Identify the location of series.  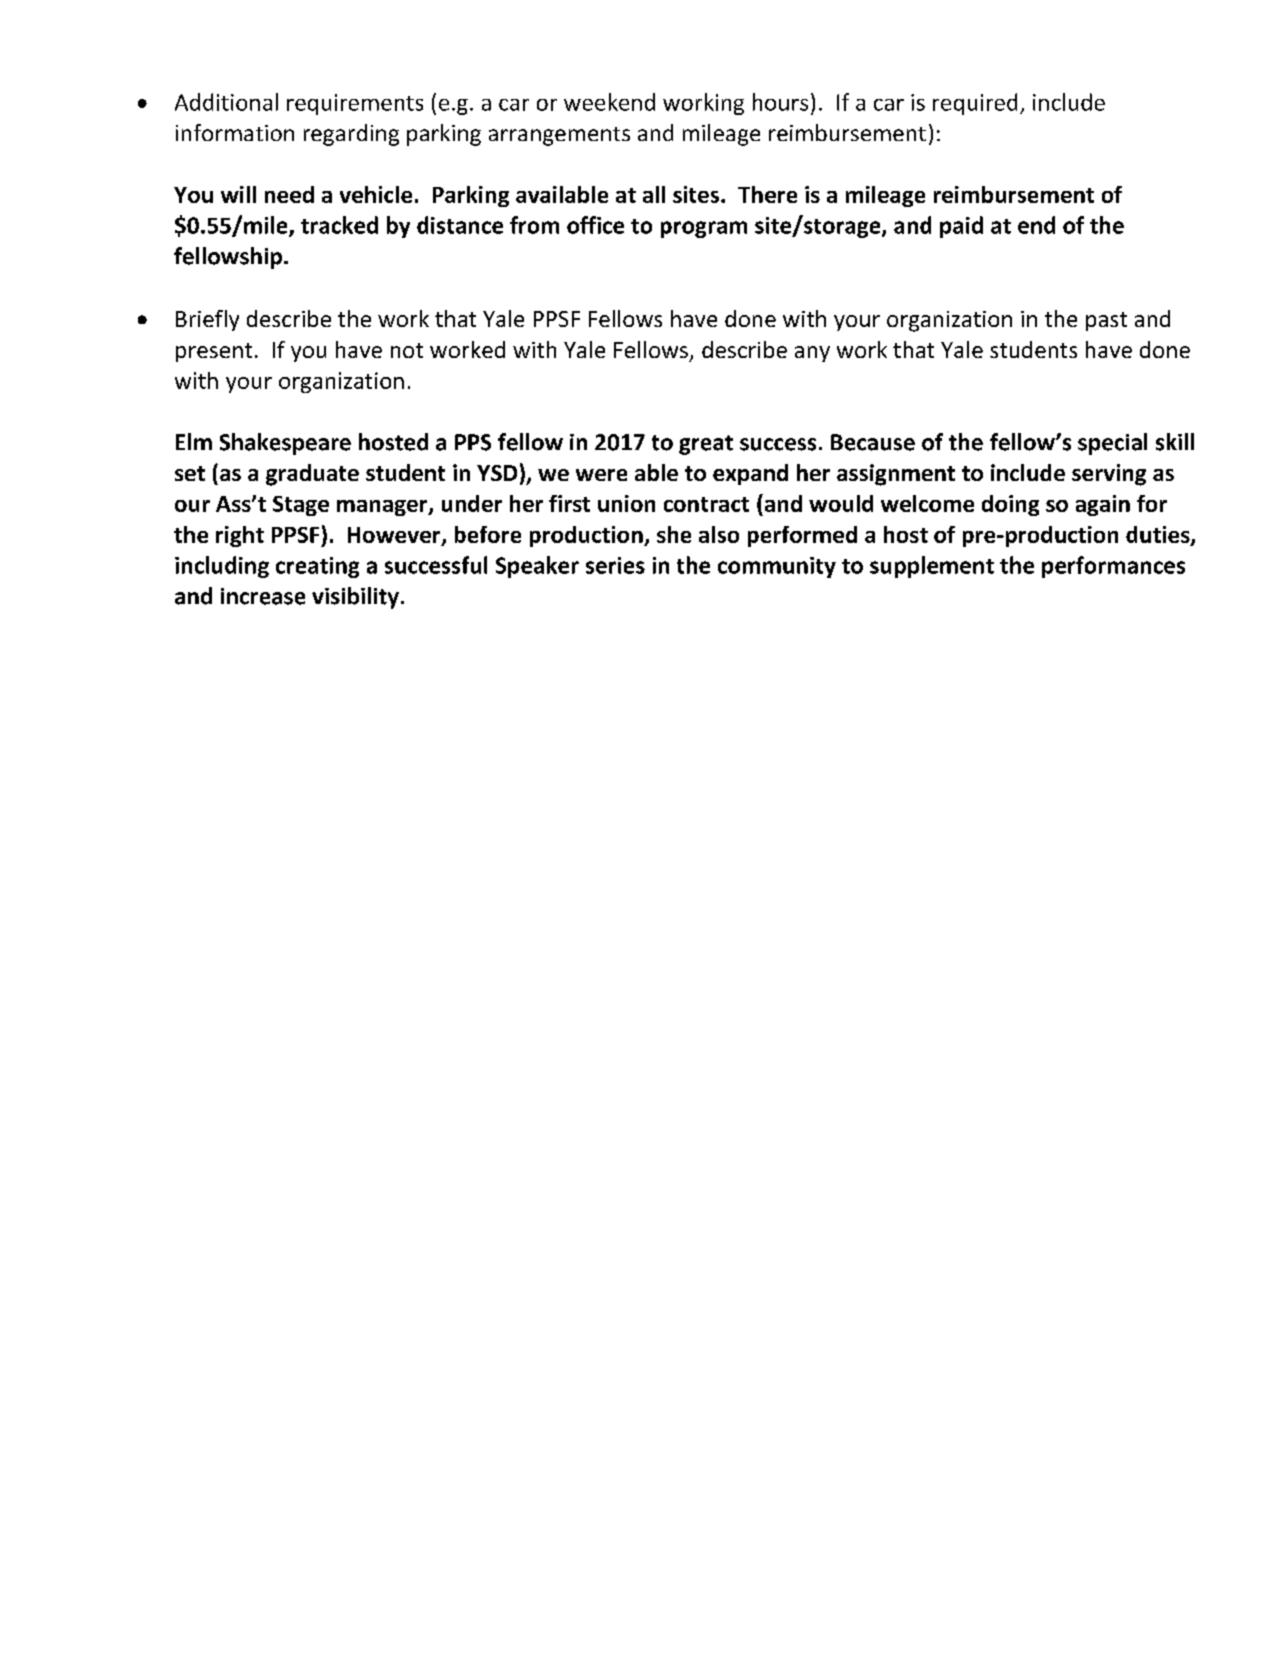
(615, 565).
